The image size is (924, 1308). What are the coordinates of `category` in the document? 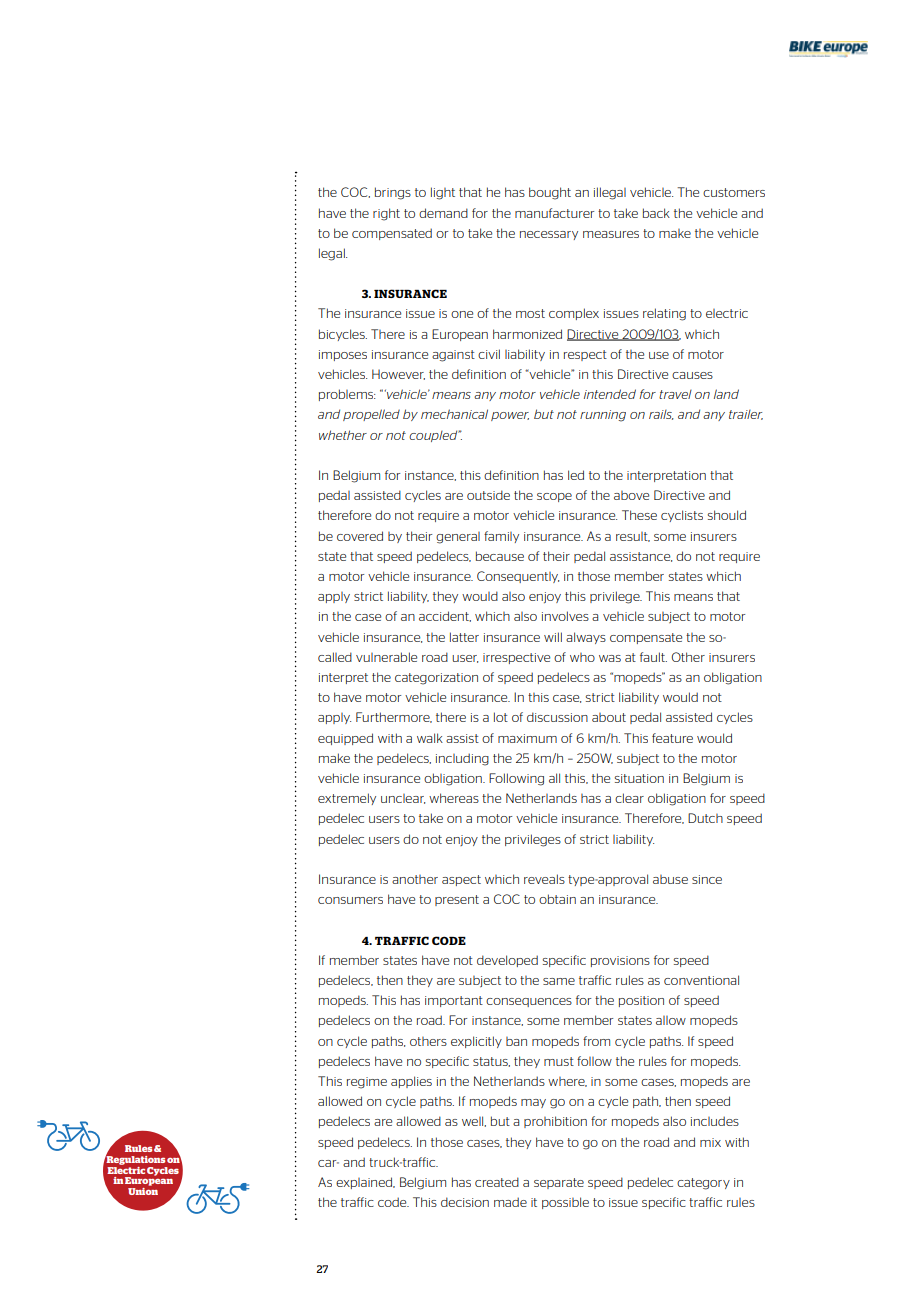 It's located at (703, 1184).
